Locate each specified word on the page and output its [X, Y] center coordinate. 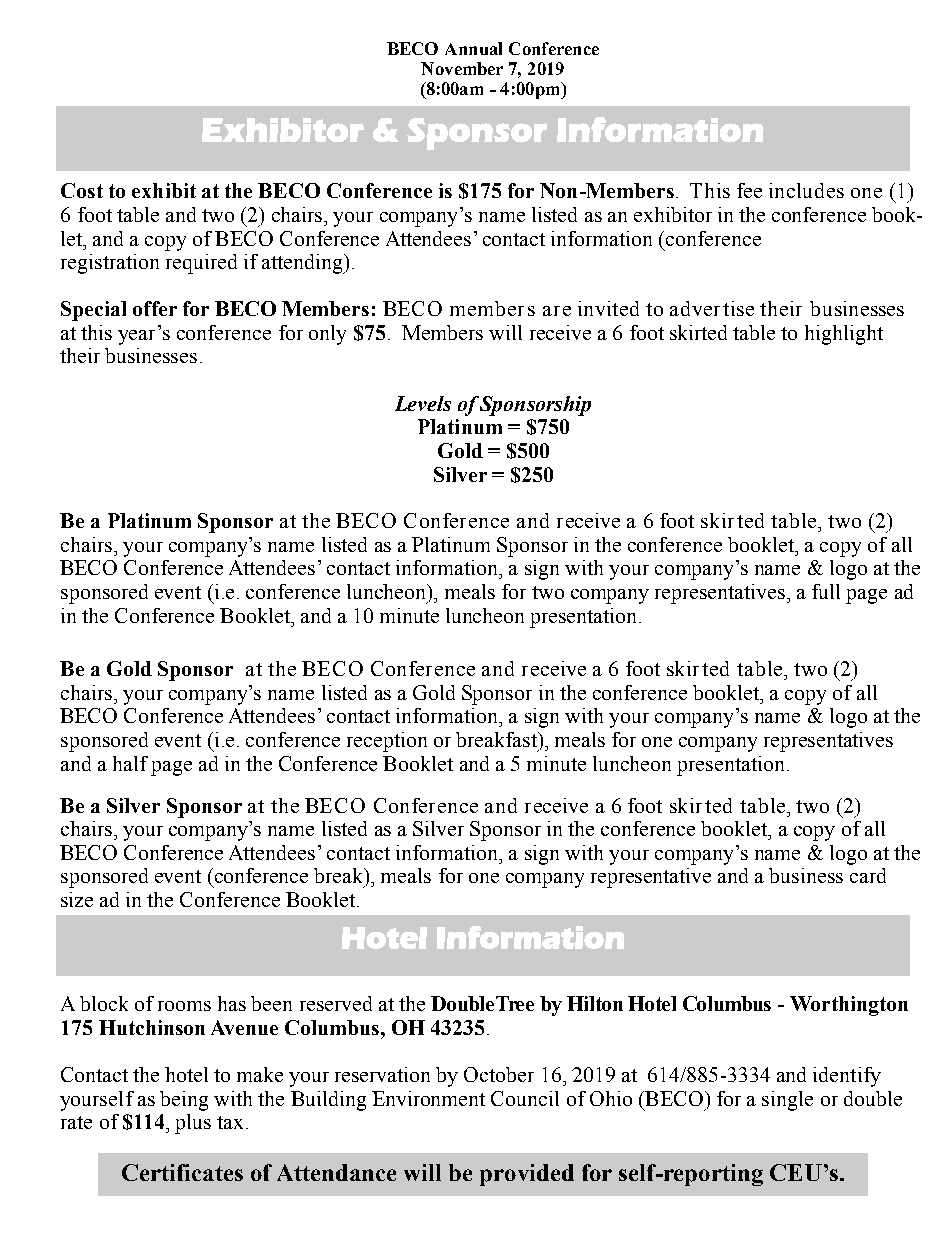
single [787, 1101]
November [462, 68]
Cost [82, 190]
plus [193, 1124]
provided [527, 1175]
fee [749, 190]
